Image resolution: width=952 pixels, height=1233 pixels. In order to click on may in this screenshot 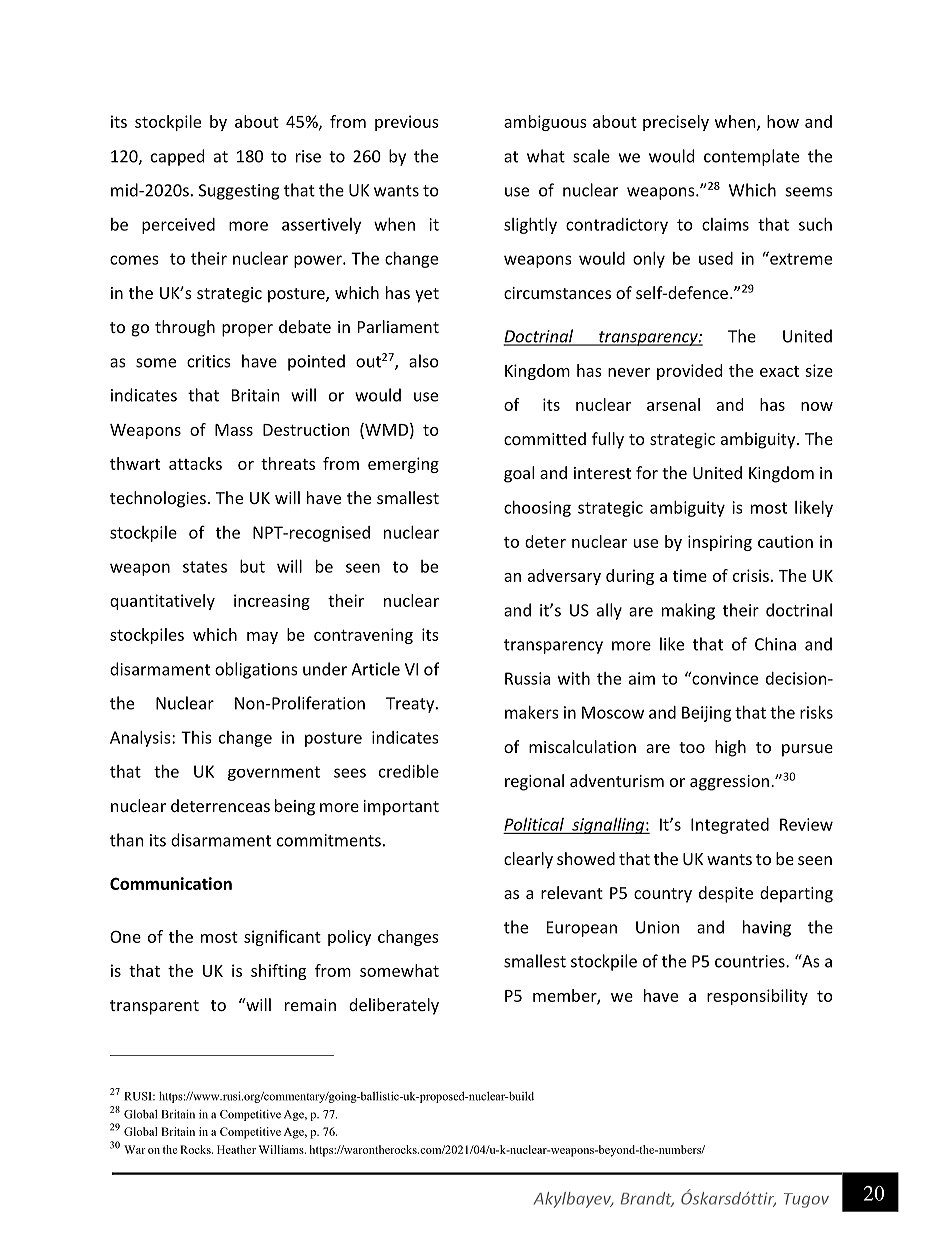, I will do `click(262, 638)`.
